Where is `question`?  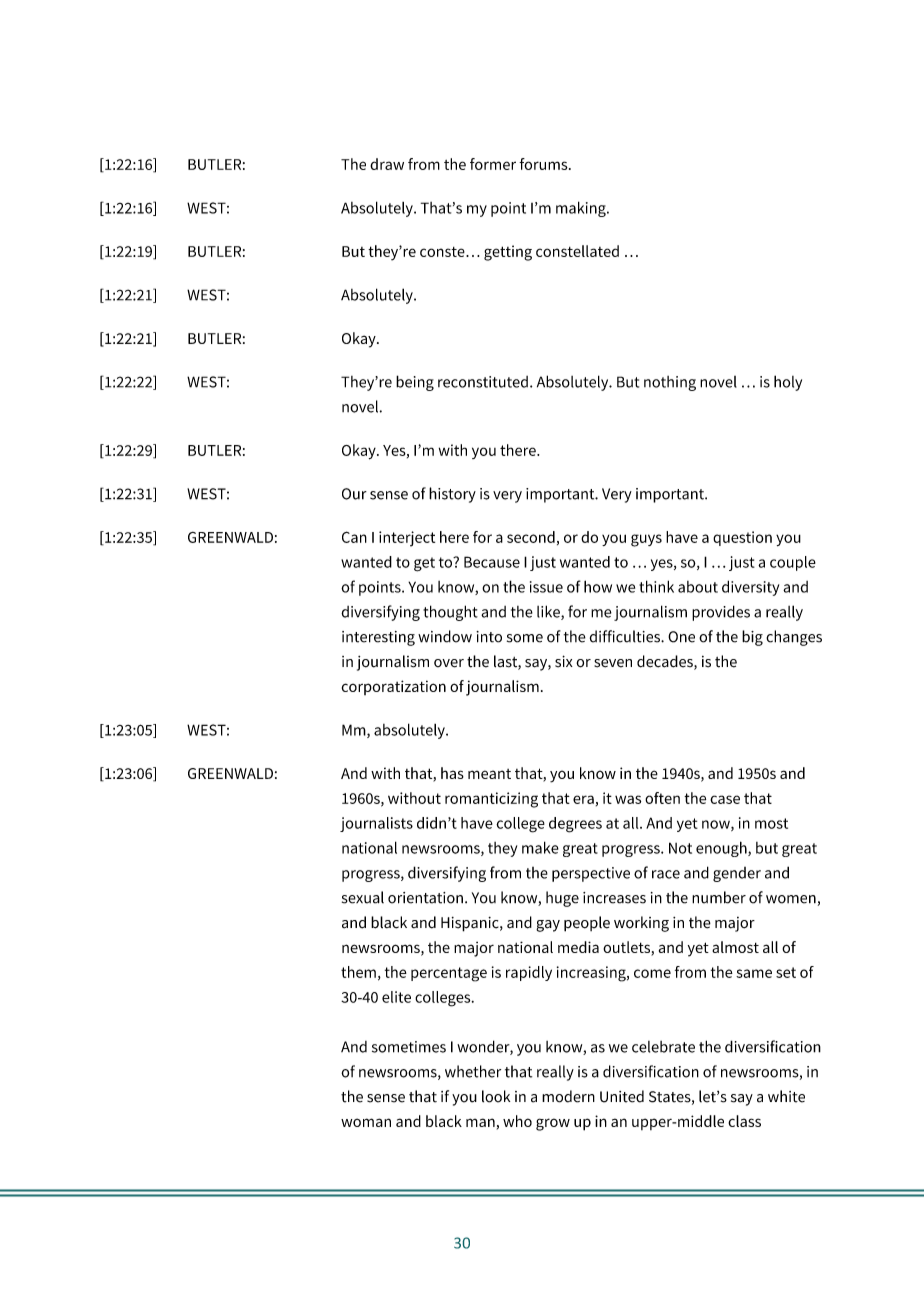 question is located at coordinates (742, 538).
